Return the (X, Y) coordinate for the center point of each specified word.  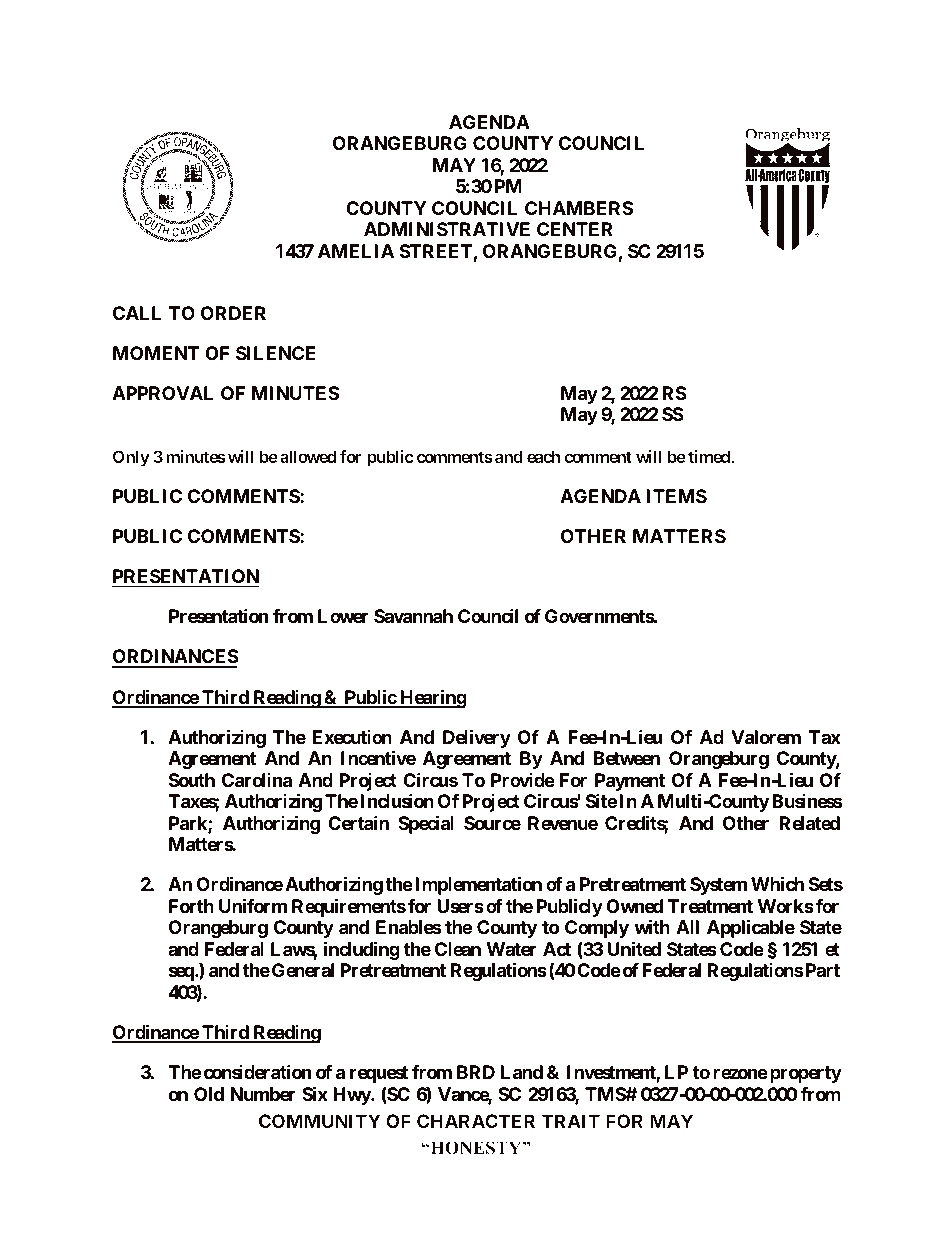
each (543, 456)
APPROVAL (162, 393)
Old (209, 1094)
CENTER (575, 229)
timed (710, 456)
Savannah (413, 616)
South (192, 780)
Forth (191, 906)
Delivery (477, 738)
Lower (343, 616)
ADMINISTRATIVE (447, 229)
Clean (458, 949)
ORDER (233, 313)
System (718, 886)
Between (627, 758)
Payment (630, 782)
